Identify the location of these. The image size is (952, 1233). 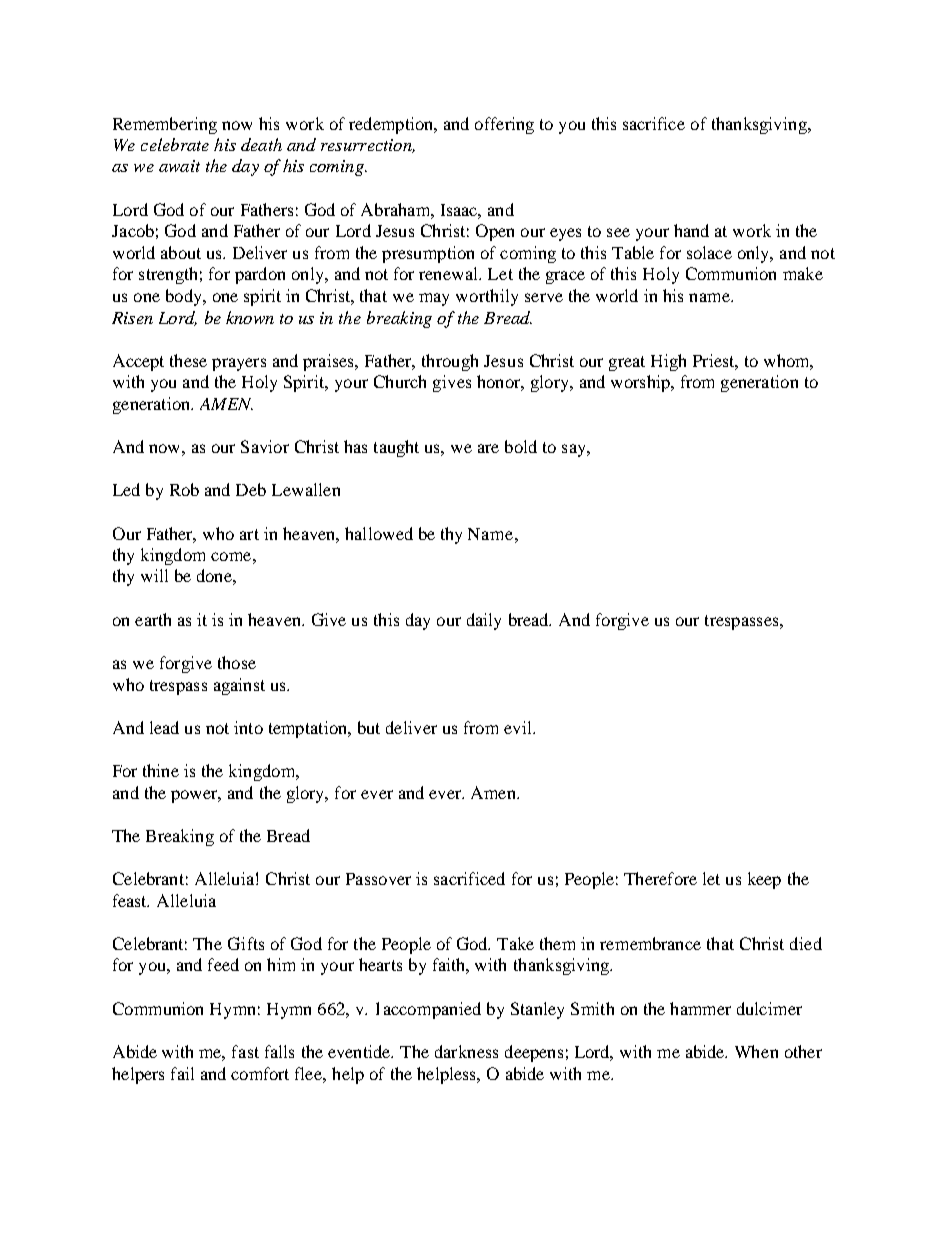
(188, 360).
